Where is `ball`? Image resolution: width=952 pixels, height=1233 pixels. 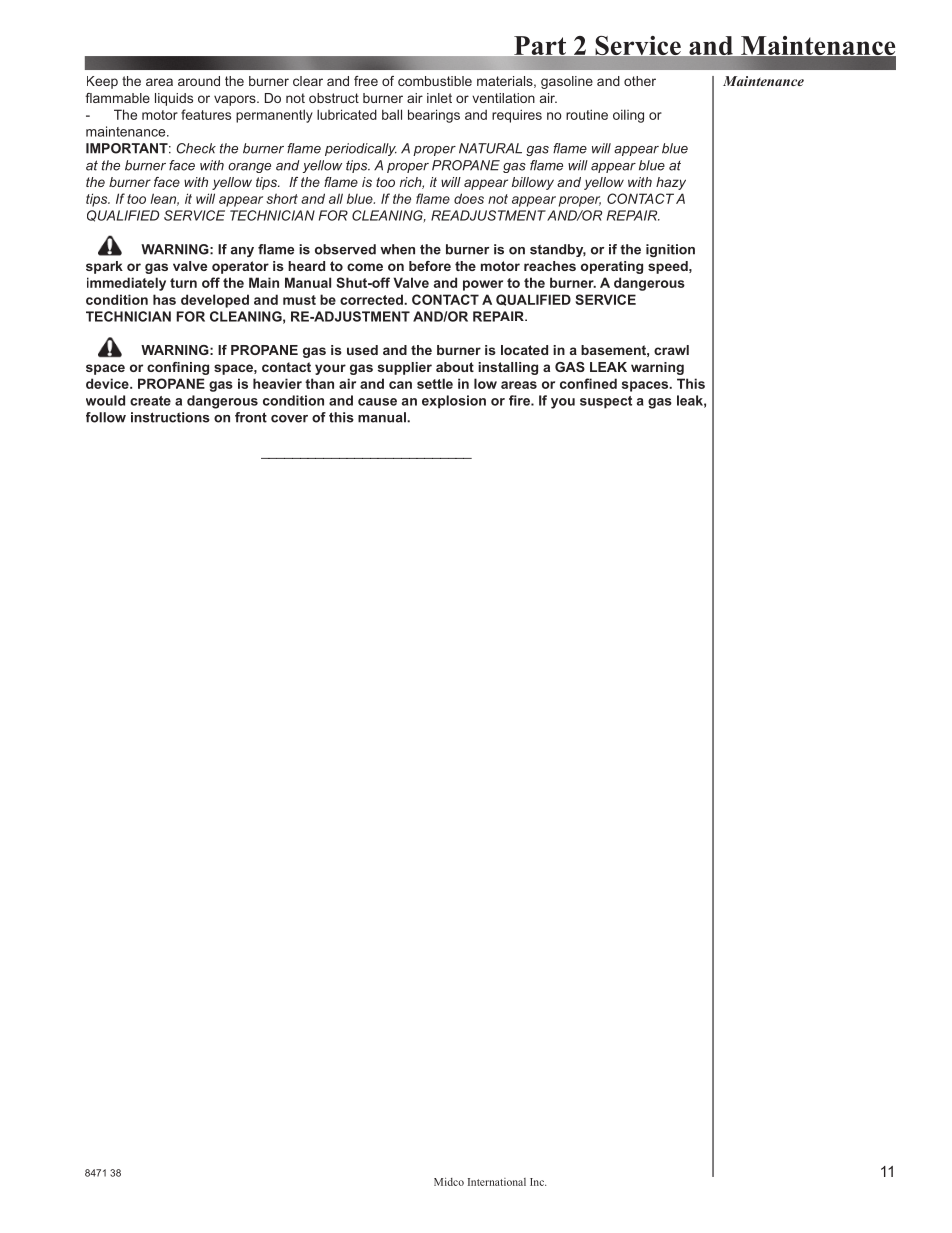 ball is located at coordinates (392, 114).
